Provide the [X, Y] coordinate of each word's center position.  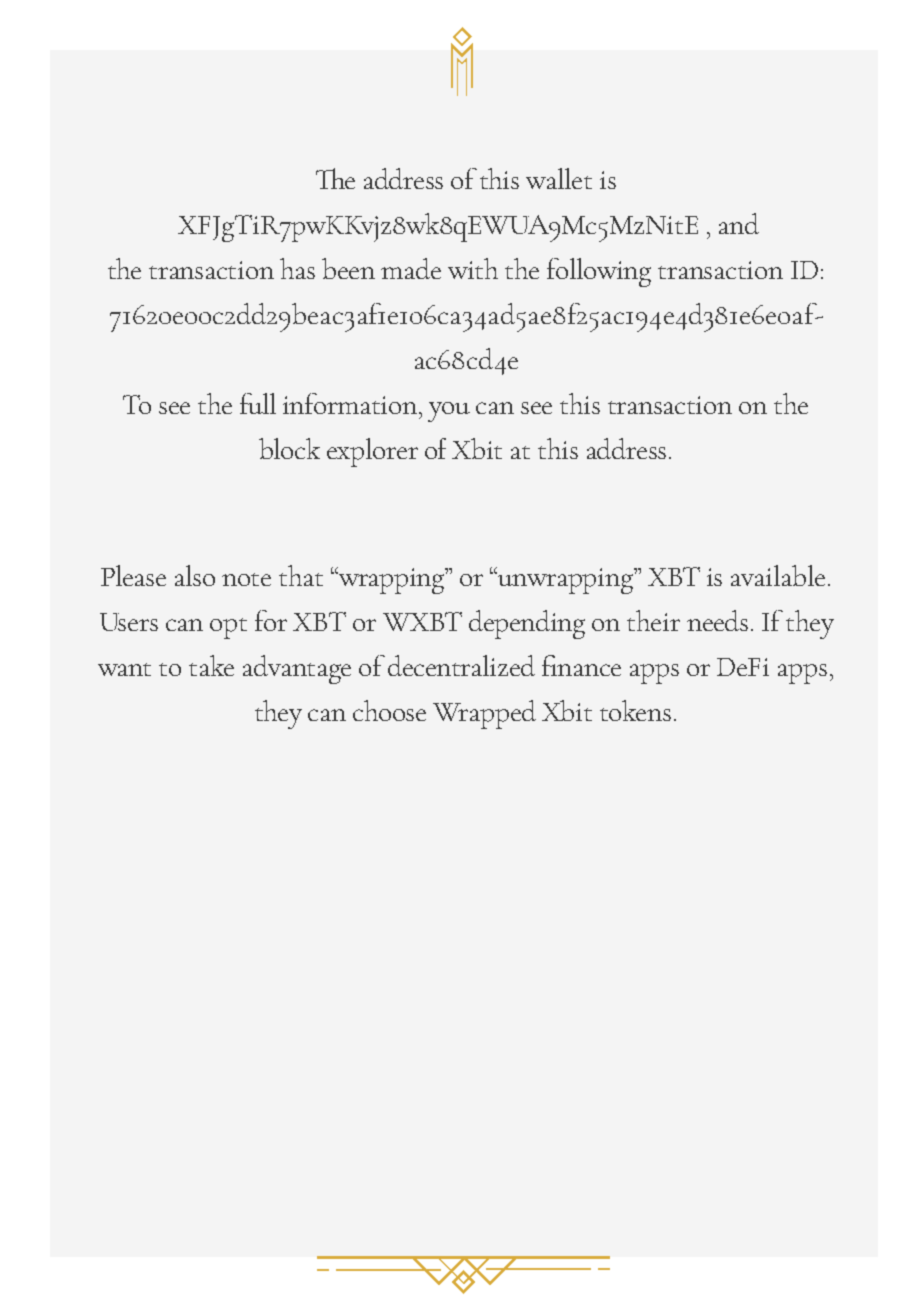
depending [527, 624]
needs [717, 620]
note [246, 579]
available [778, 575]
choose [389, 710]
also [195, 575]
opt [228, 628]
